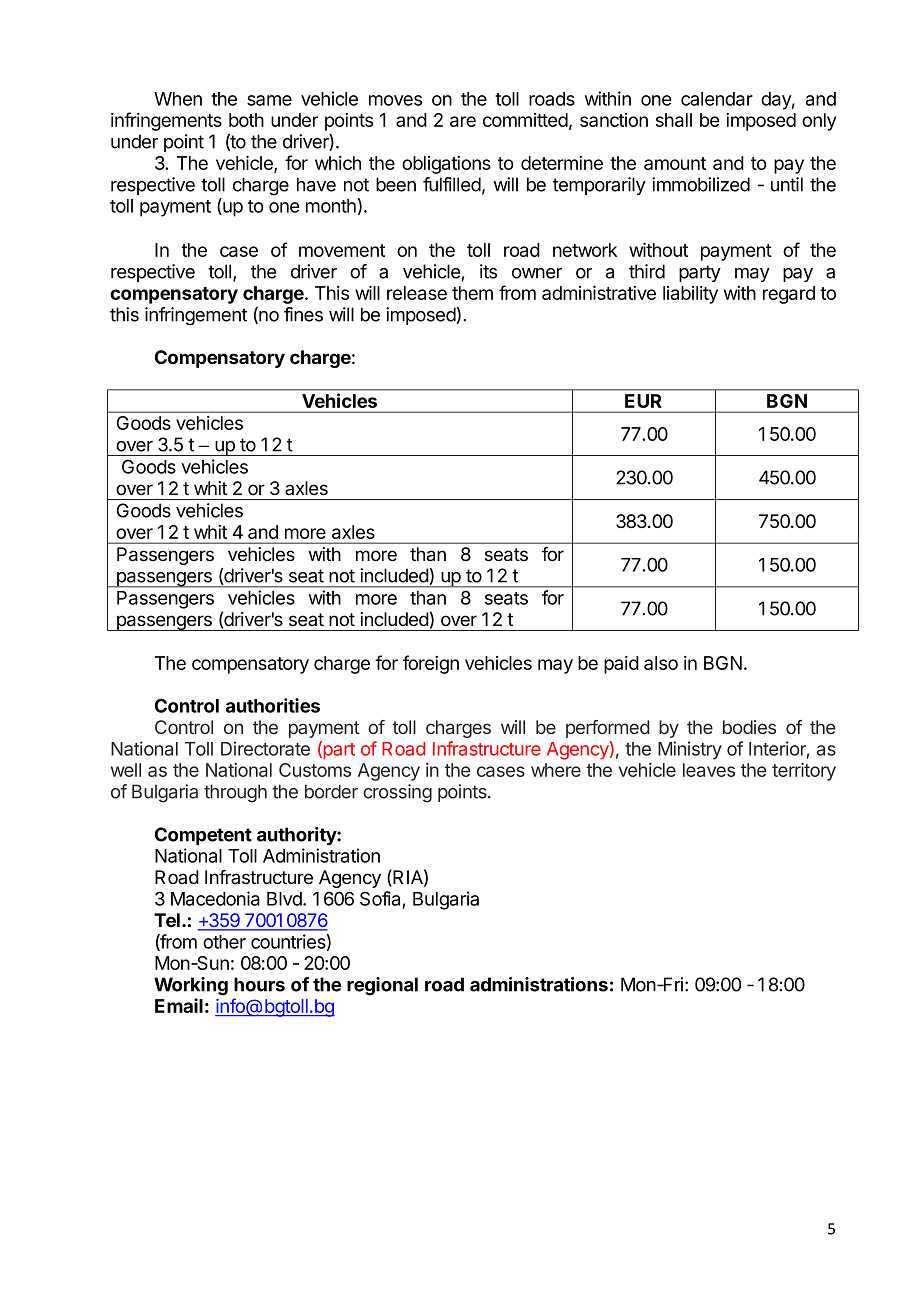 This document has height=1308, width=924. What do you see at coordinates (749, 727) in the document?
I see `bodies` at bounding box center [749, 727].
